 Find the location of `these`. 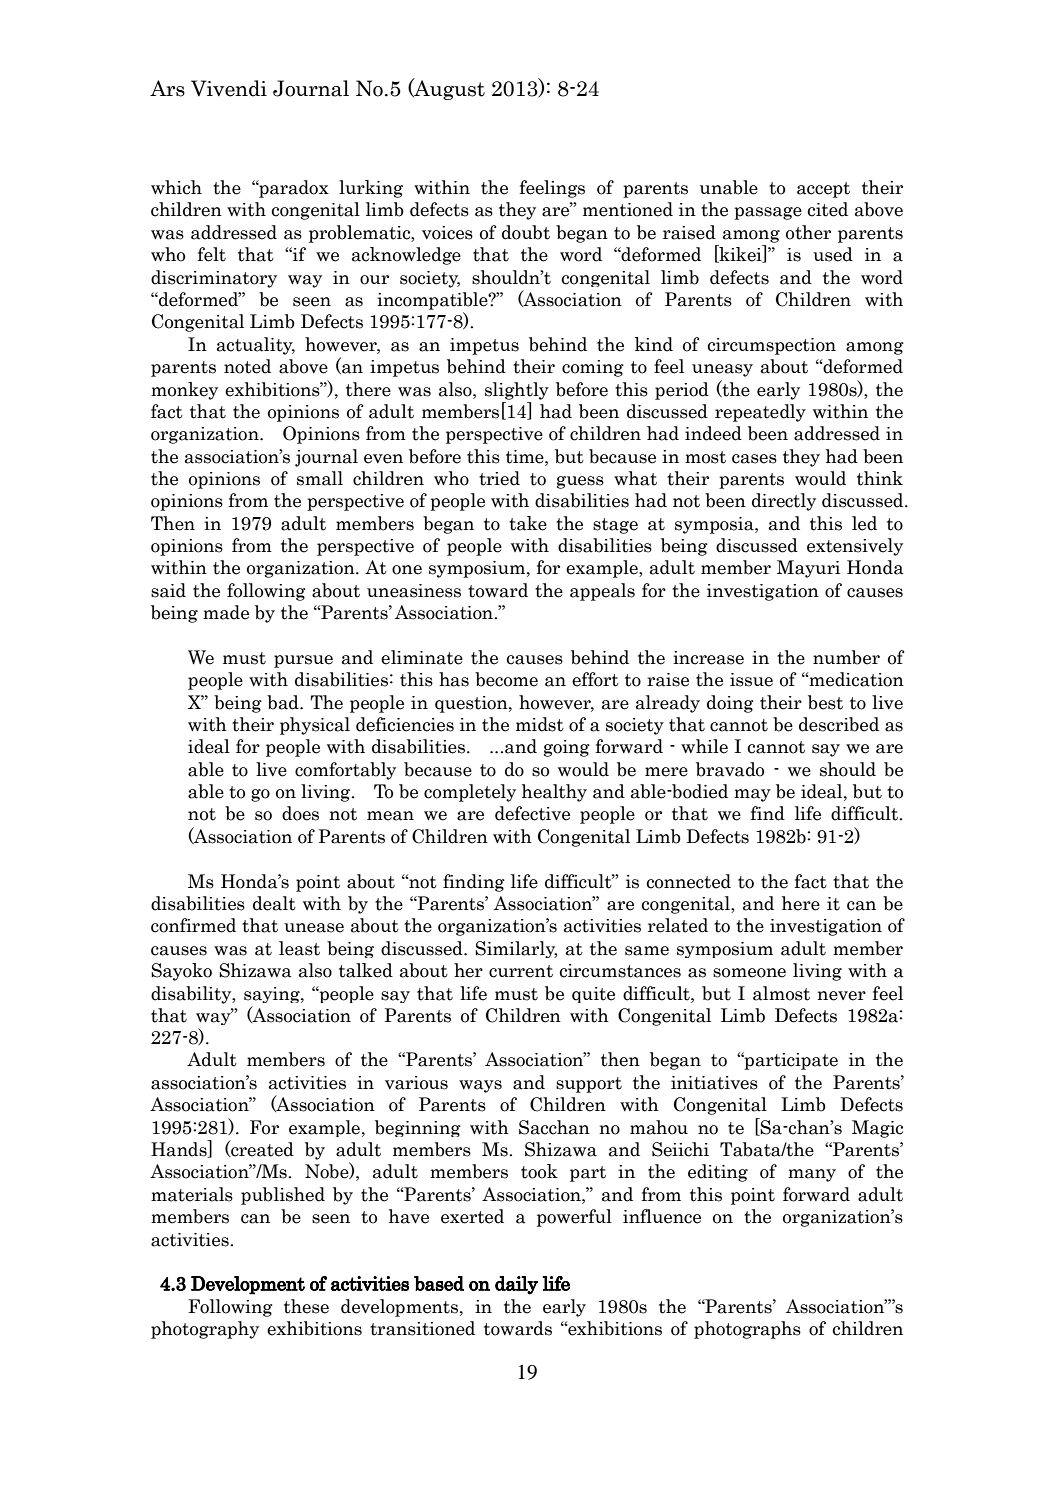

these is located at coordinates (306, 1306).
